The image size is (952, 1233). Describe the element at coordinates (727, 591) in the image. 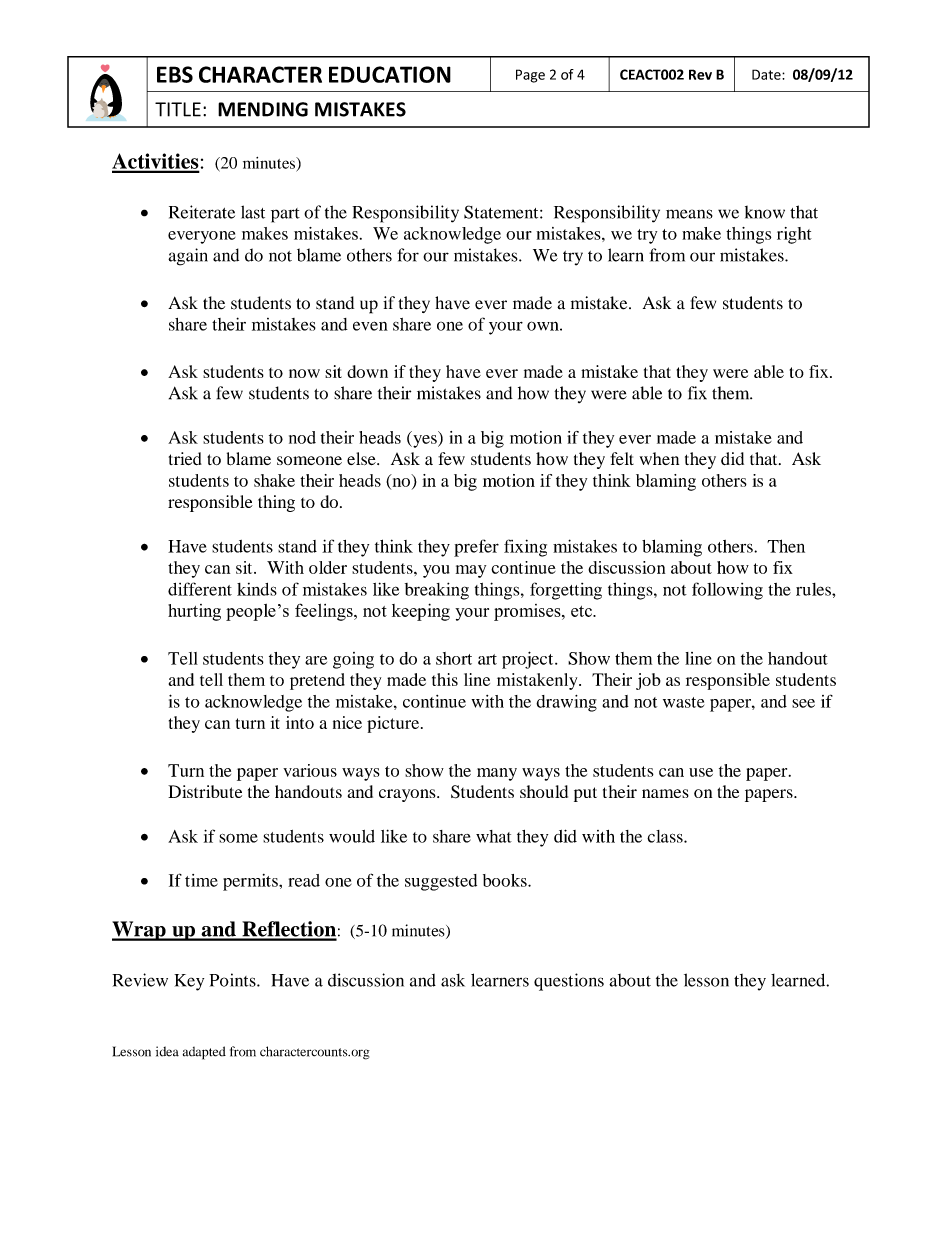

I see `following` at that location.
